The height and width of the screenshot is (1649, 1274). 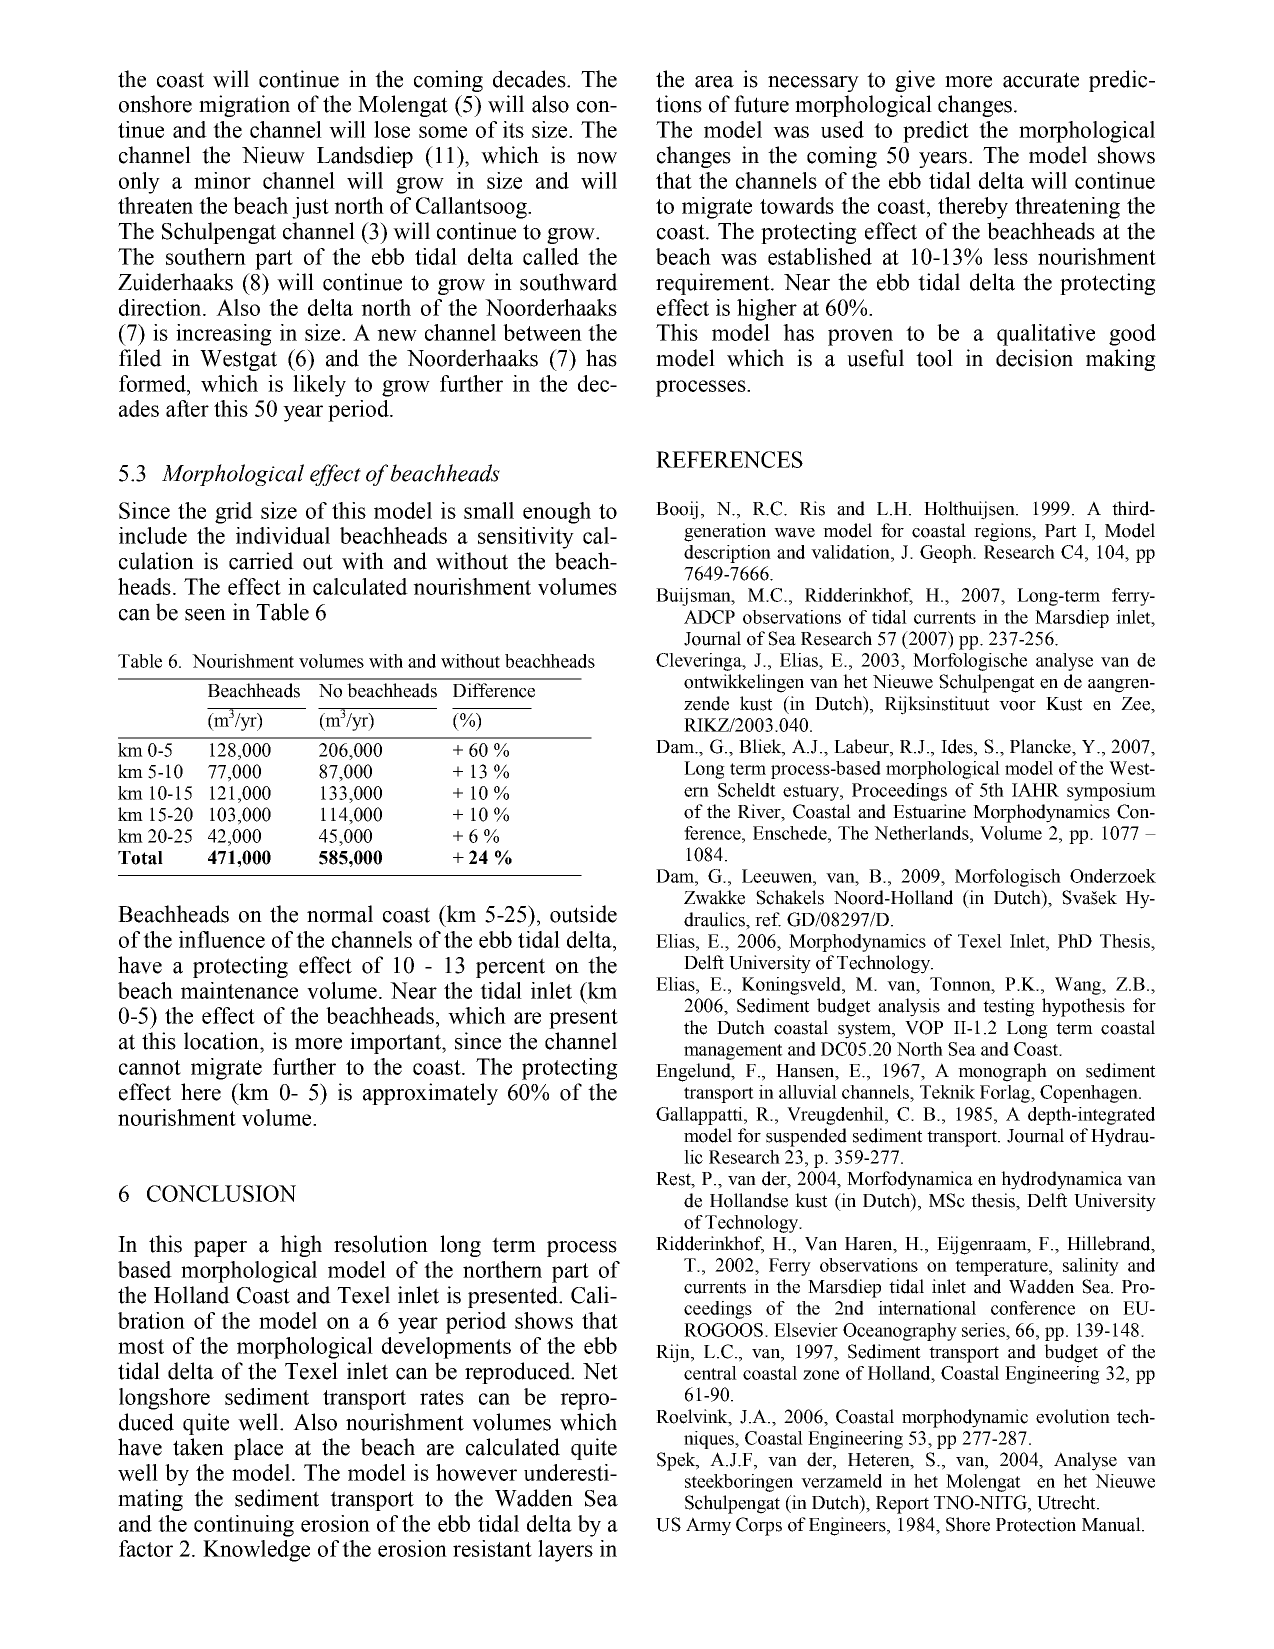 What do you see at coordinates (929, 811) in the screenshot?
I see `Estuarine` at bounding box center [929, 811].
